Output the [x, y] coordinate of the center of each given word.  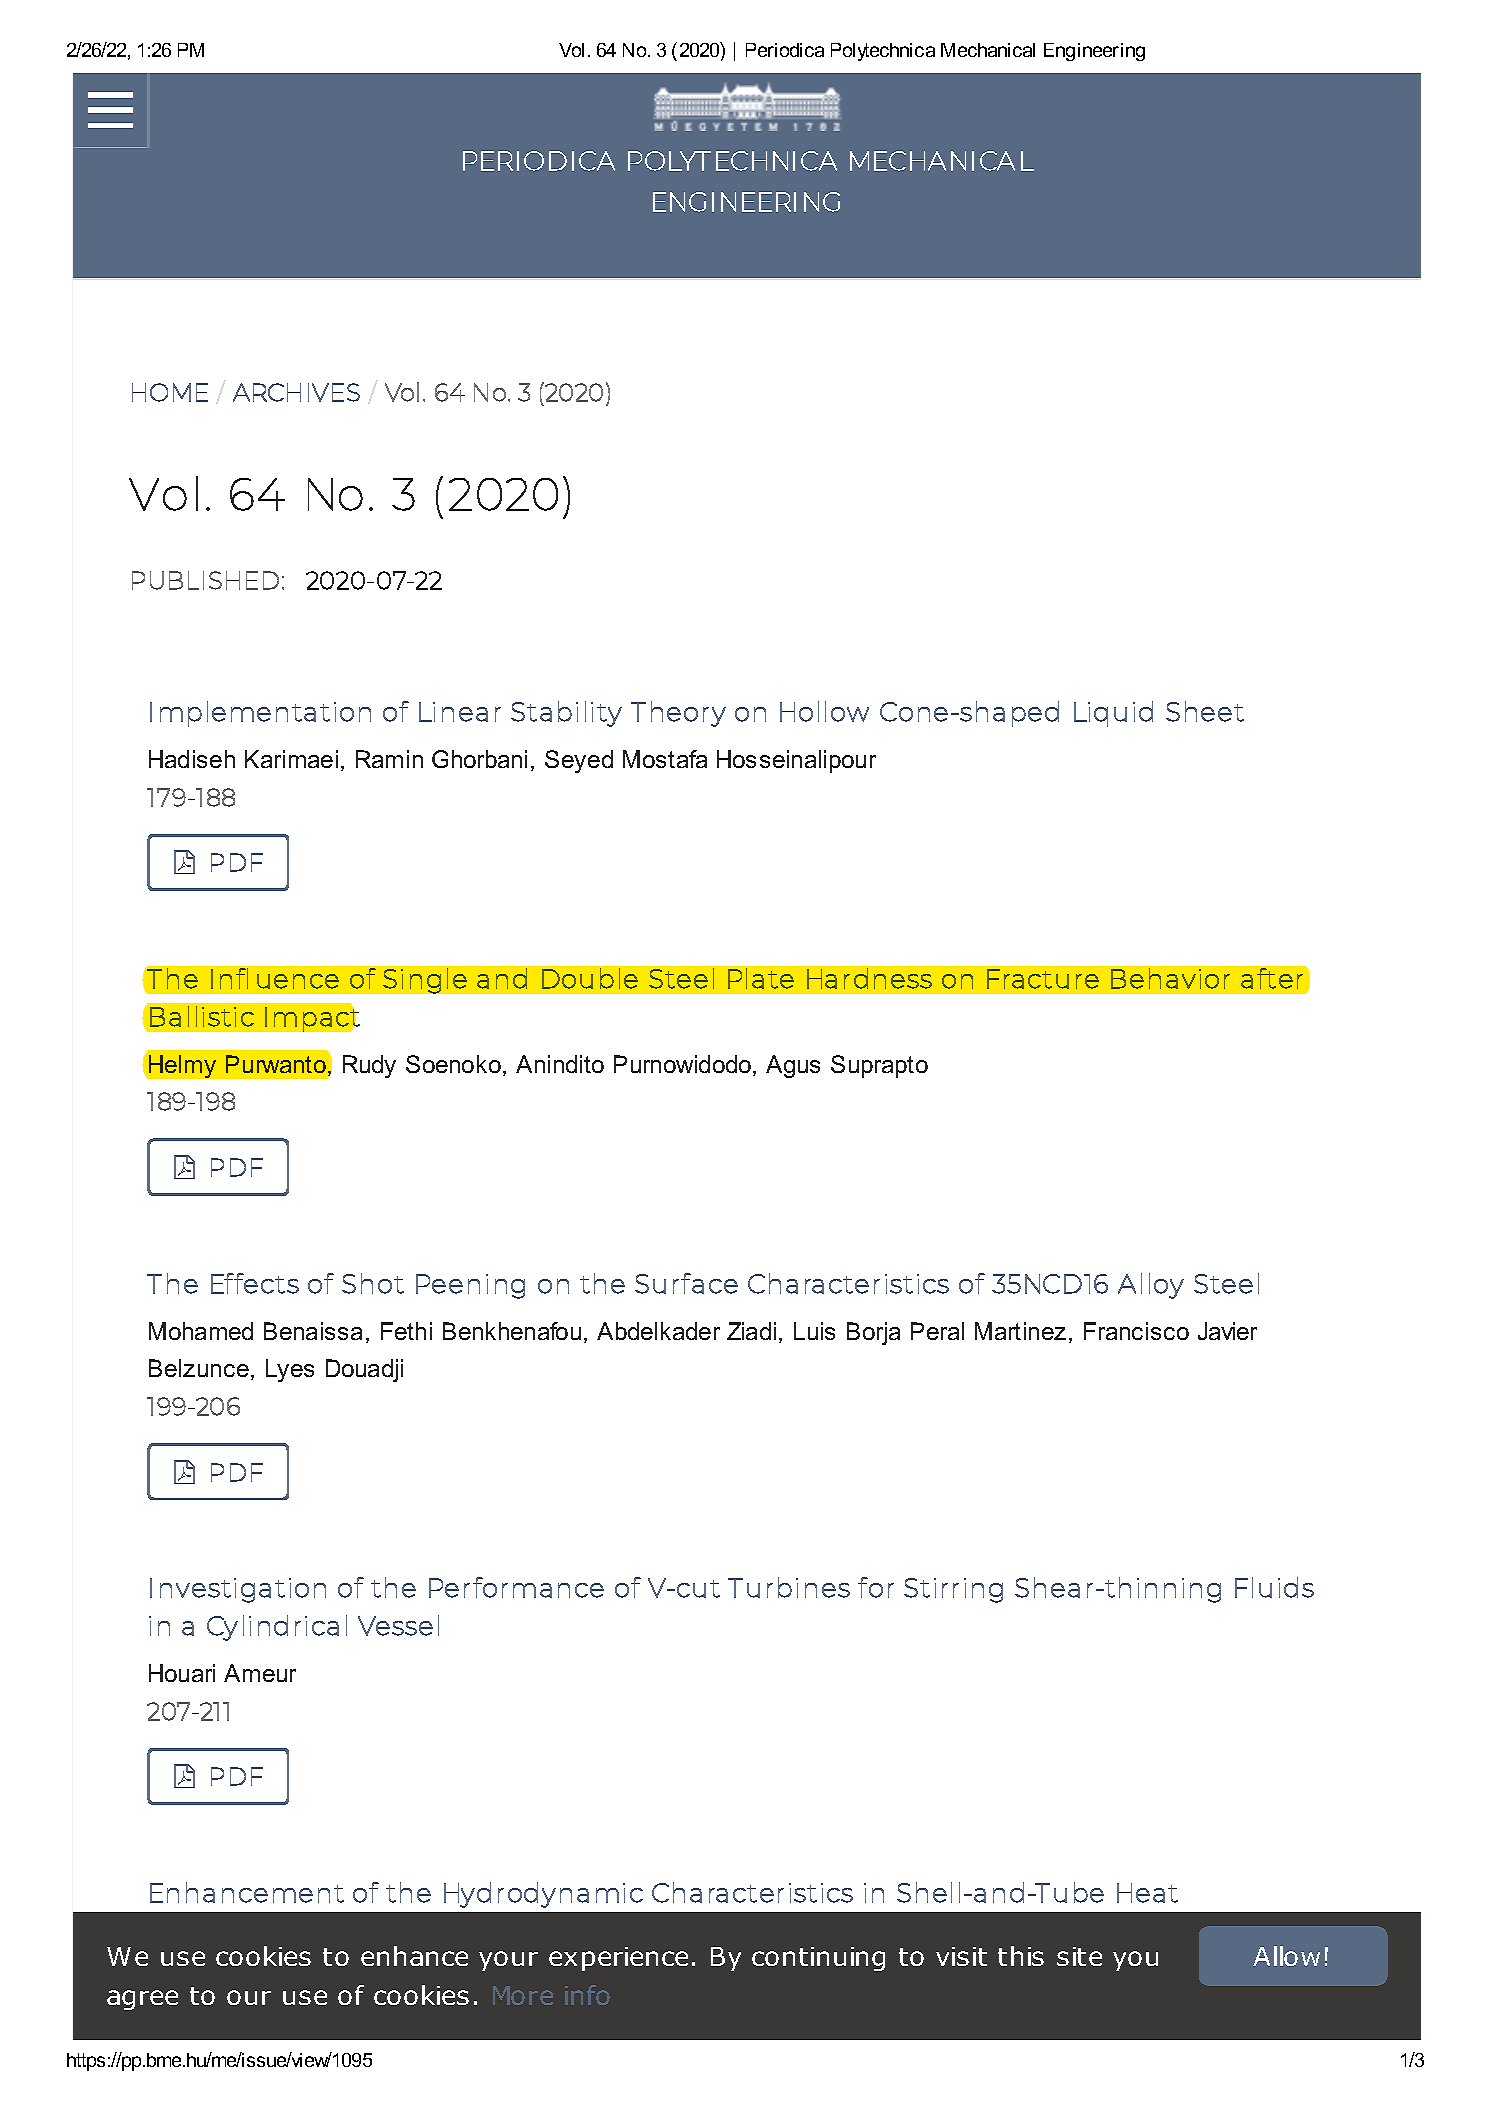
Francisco [1136, 1331]
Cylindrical [277, 1628]
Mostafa [665, 759]
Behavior [1170, 978]
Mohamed [201, 1331]
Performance [516, 1587]
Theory [678, 714]
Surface [686, 1283]
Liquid [1113, 714]
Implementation [260, 714]
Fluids [1274, 1587]
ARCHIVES [296, 392]
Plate [761, 978]
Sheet [1205, 711]
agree [142, 2000]
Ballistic [202, 1016]
